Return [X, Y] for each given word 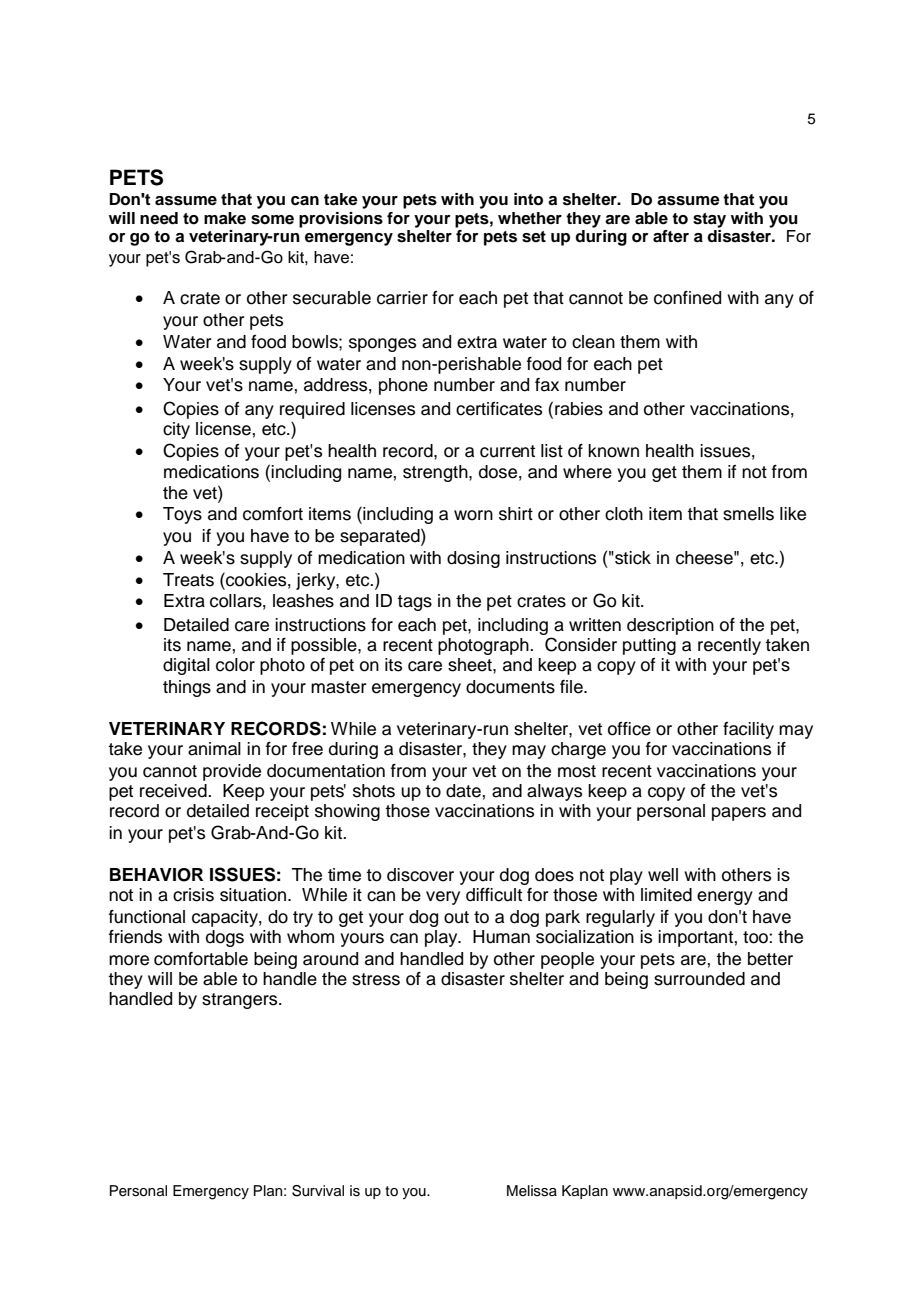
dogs [225, 938]
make [225, 218]
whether [530, 218]
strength [436, 473]
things [187, 688]
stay [709, 220]
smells [748, 514]
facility [748, 730]
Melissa [532, 1191]
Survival [318, 1191]
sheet [471, 665]
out [456, 917]
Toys [182, 515]
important [695, 938]
